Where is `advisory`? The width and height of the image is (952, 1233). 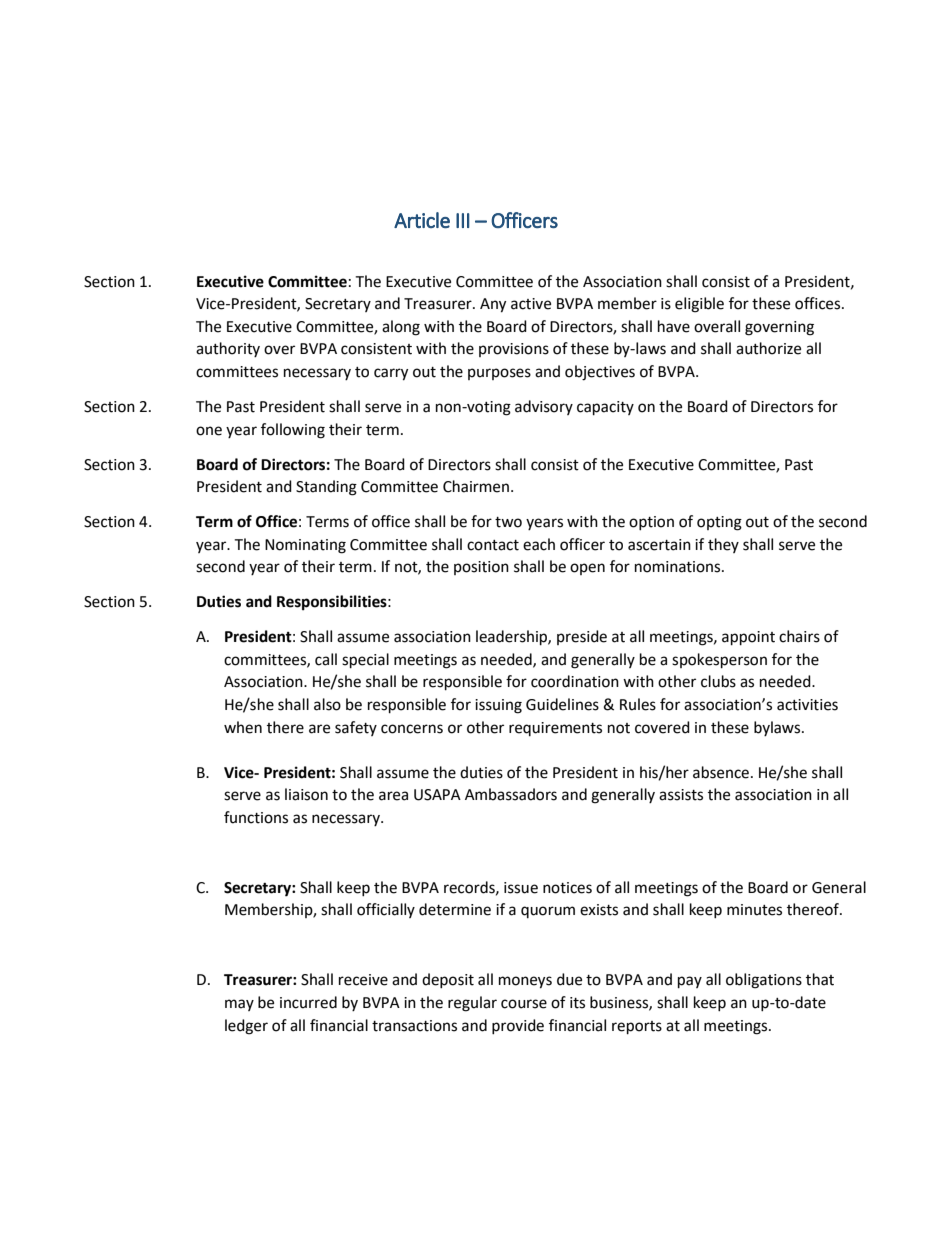 advisory is located at coordinates (544, 407).
